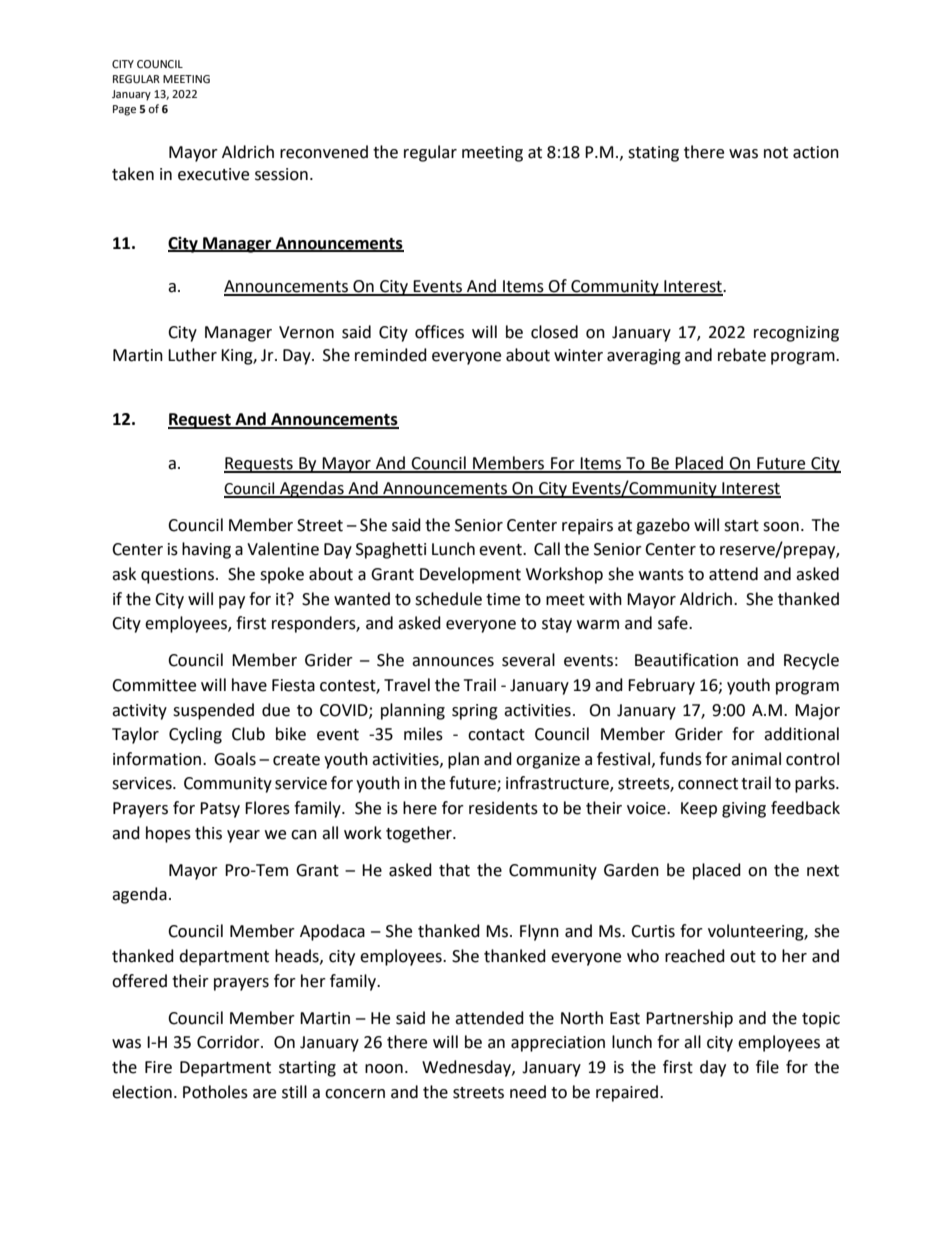 The image size is (952, 1233). I want to click on Wednesday, so click(467, 1068).
